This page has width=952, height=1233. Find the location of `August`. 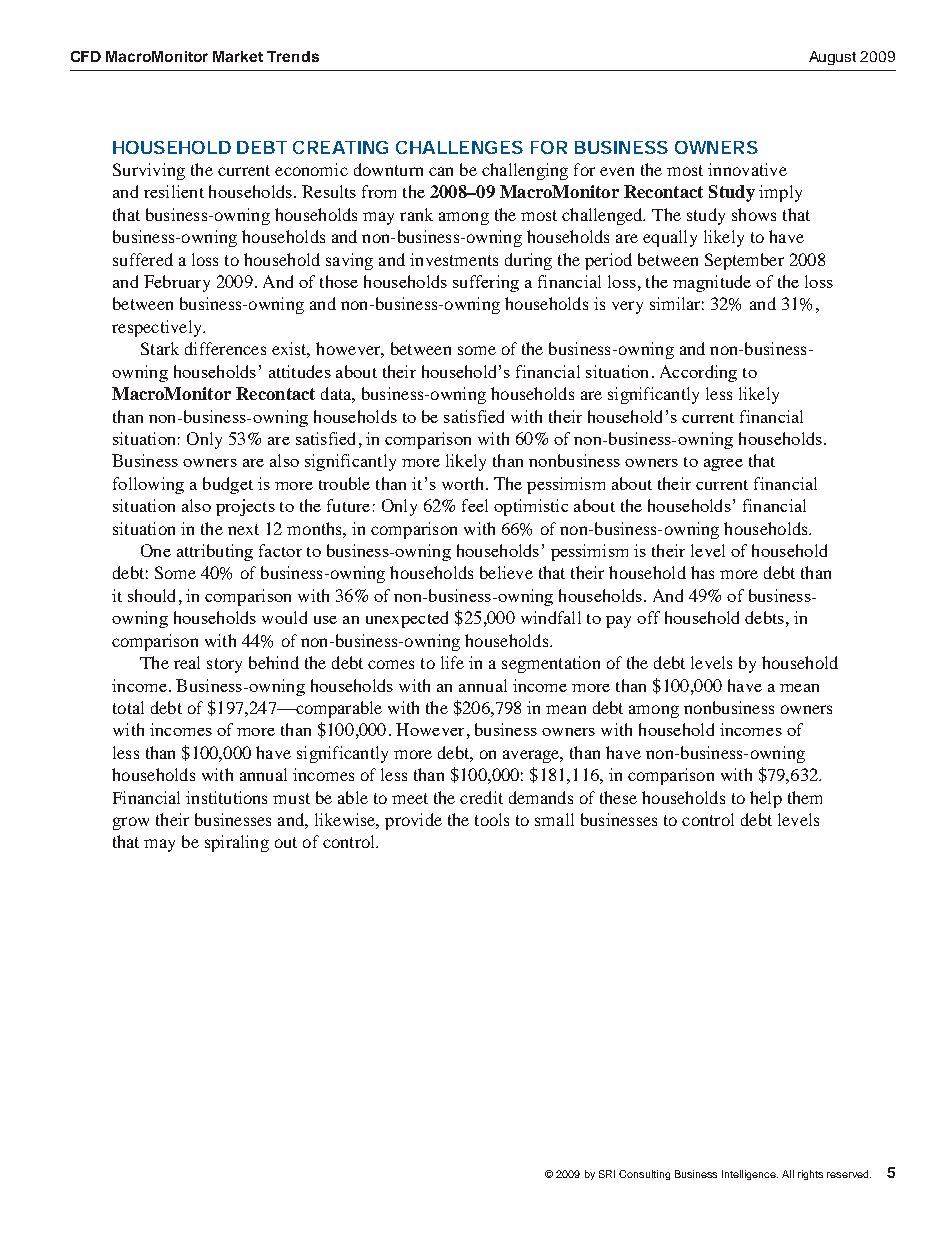

August is located at coordinates (832, 58).
